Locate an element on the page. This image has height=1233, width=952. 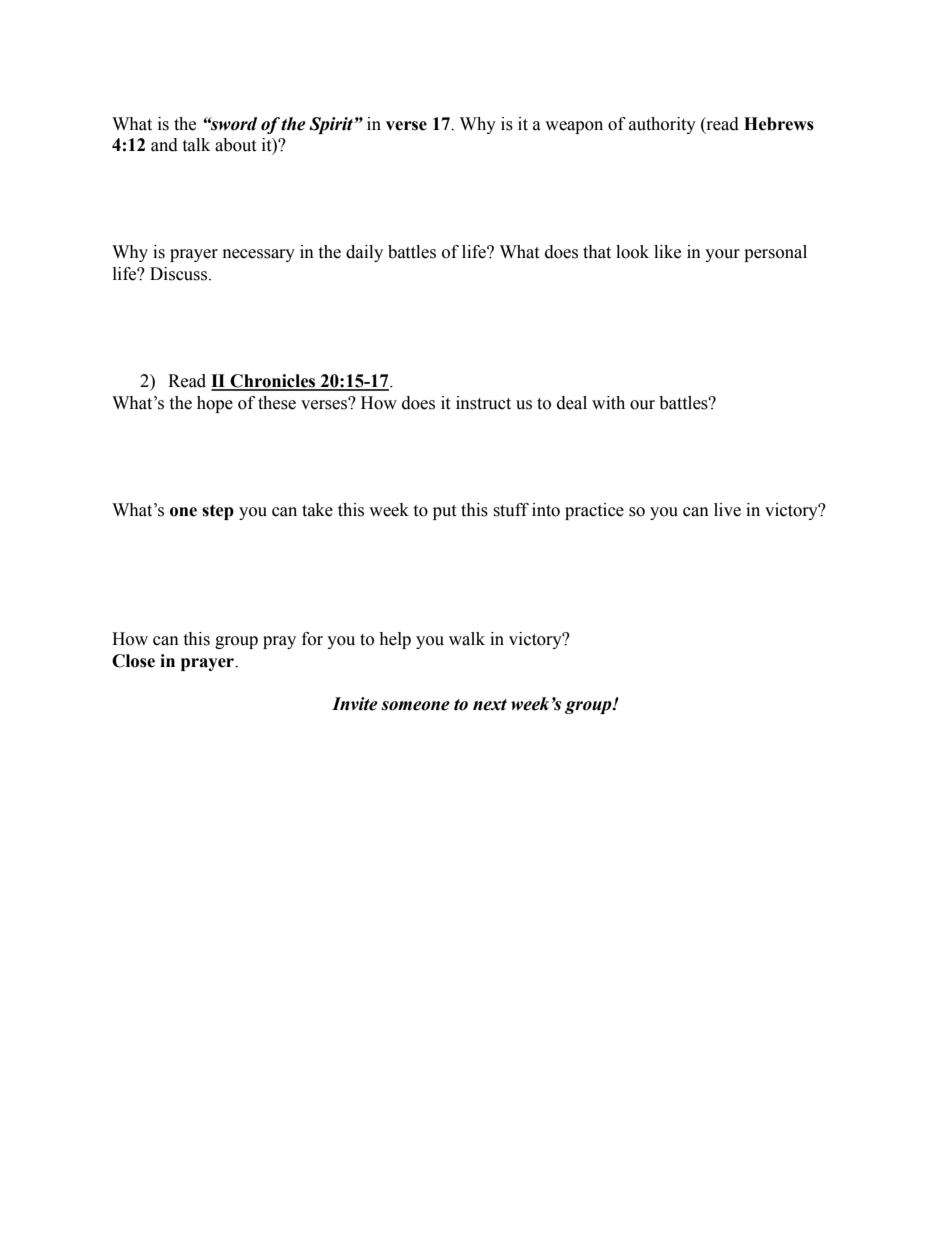
Close is located at coordinates (133, 661).
